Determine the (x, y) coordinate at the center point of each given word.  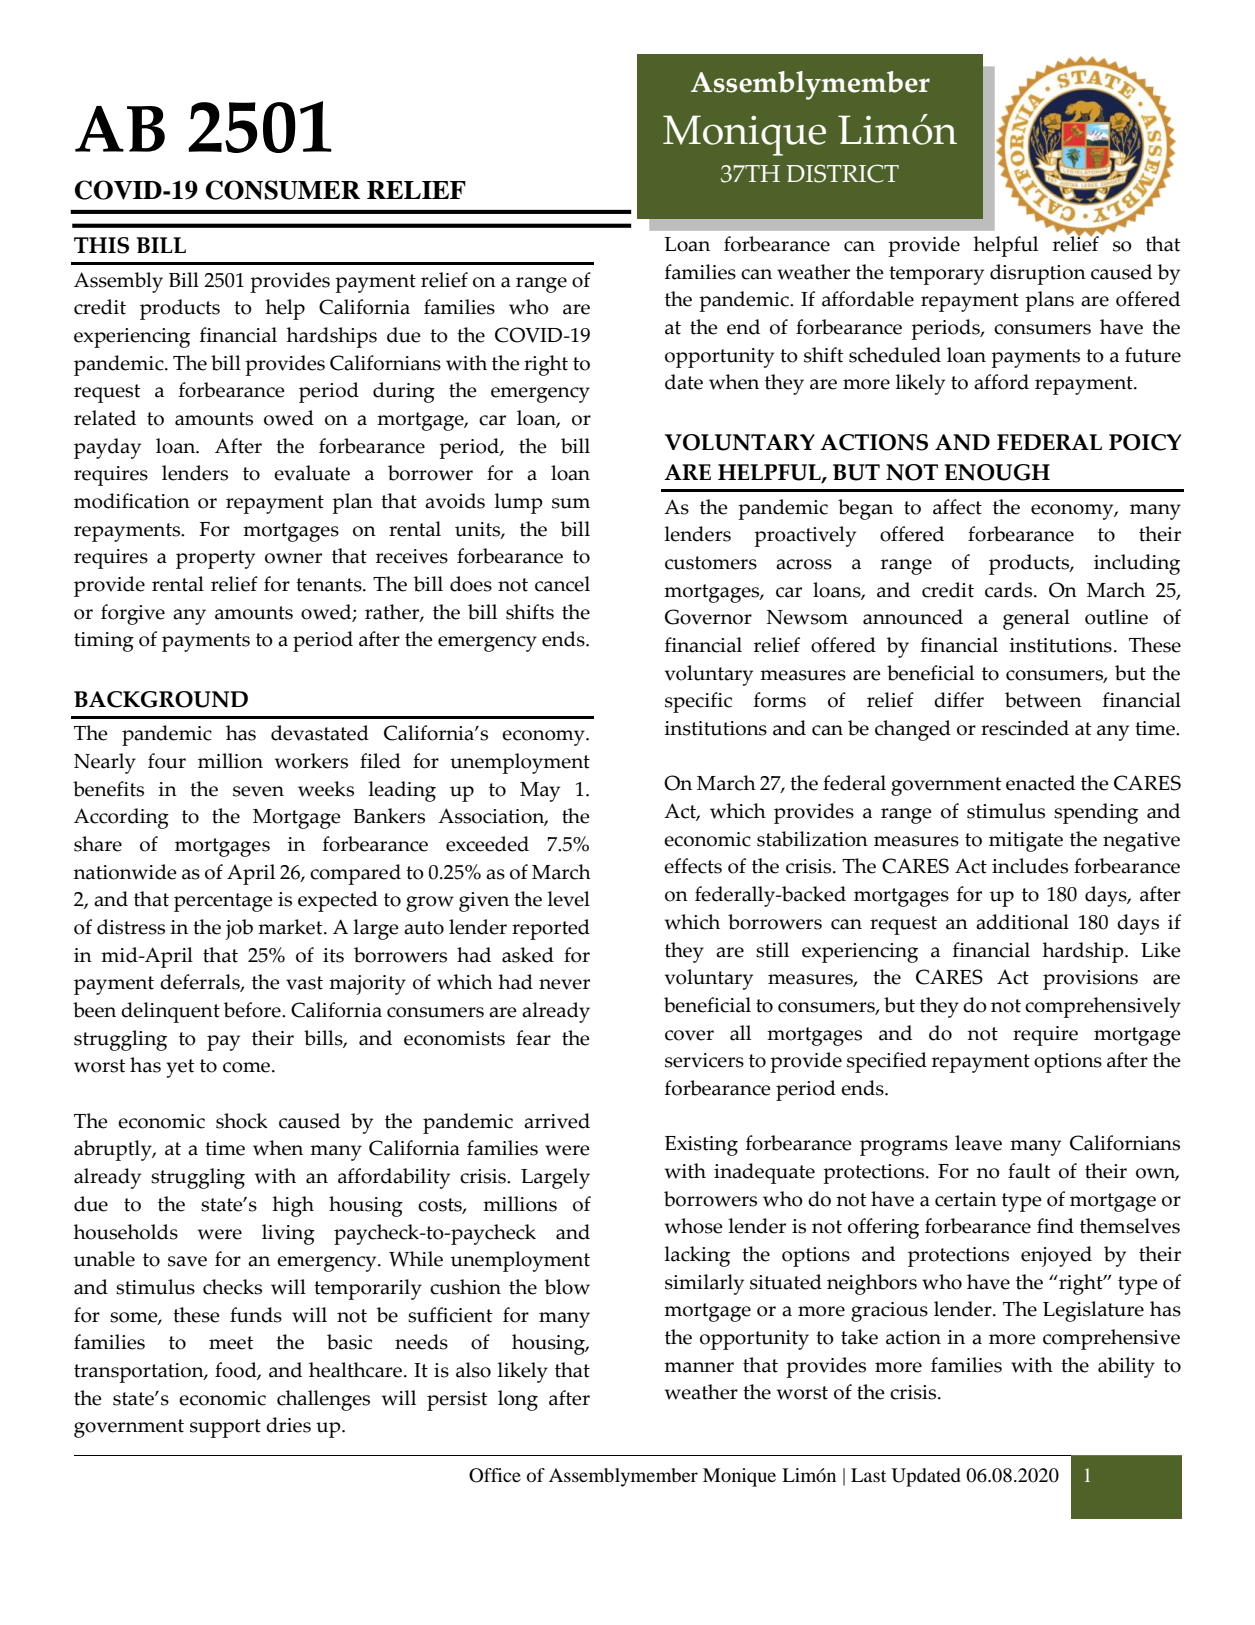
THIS (101, 245)
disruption (1038, 274)
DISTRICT (842, 173)
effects (693, 866)
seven (258, 791)
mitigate (1026, 842)
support (225, 1428)
